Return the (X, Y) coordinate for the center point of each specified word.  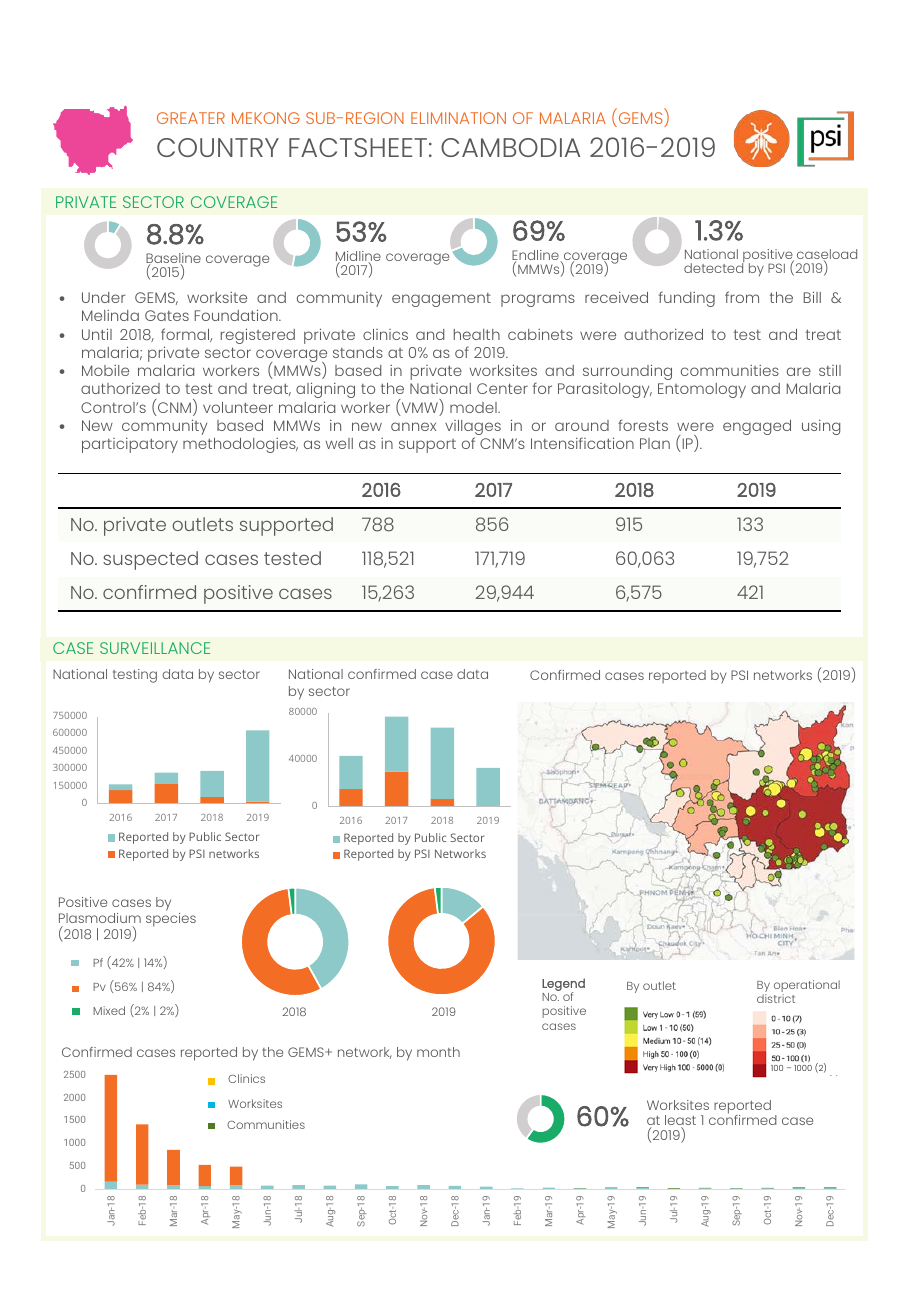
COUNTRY (218, 147)
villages (473, 429)
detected (714, 267)
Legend (563, 985)
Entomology (702, 390)
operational (807, 987)
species (171, 920)
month (438, 1052)
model (474, 407)
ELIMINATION (458, 118)
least (680, 1121)
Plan (655, 443)
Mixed (109, 1010)
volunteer (238, 407)
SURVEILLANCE (155, 648)
